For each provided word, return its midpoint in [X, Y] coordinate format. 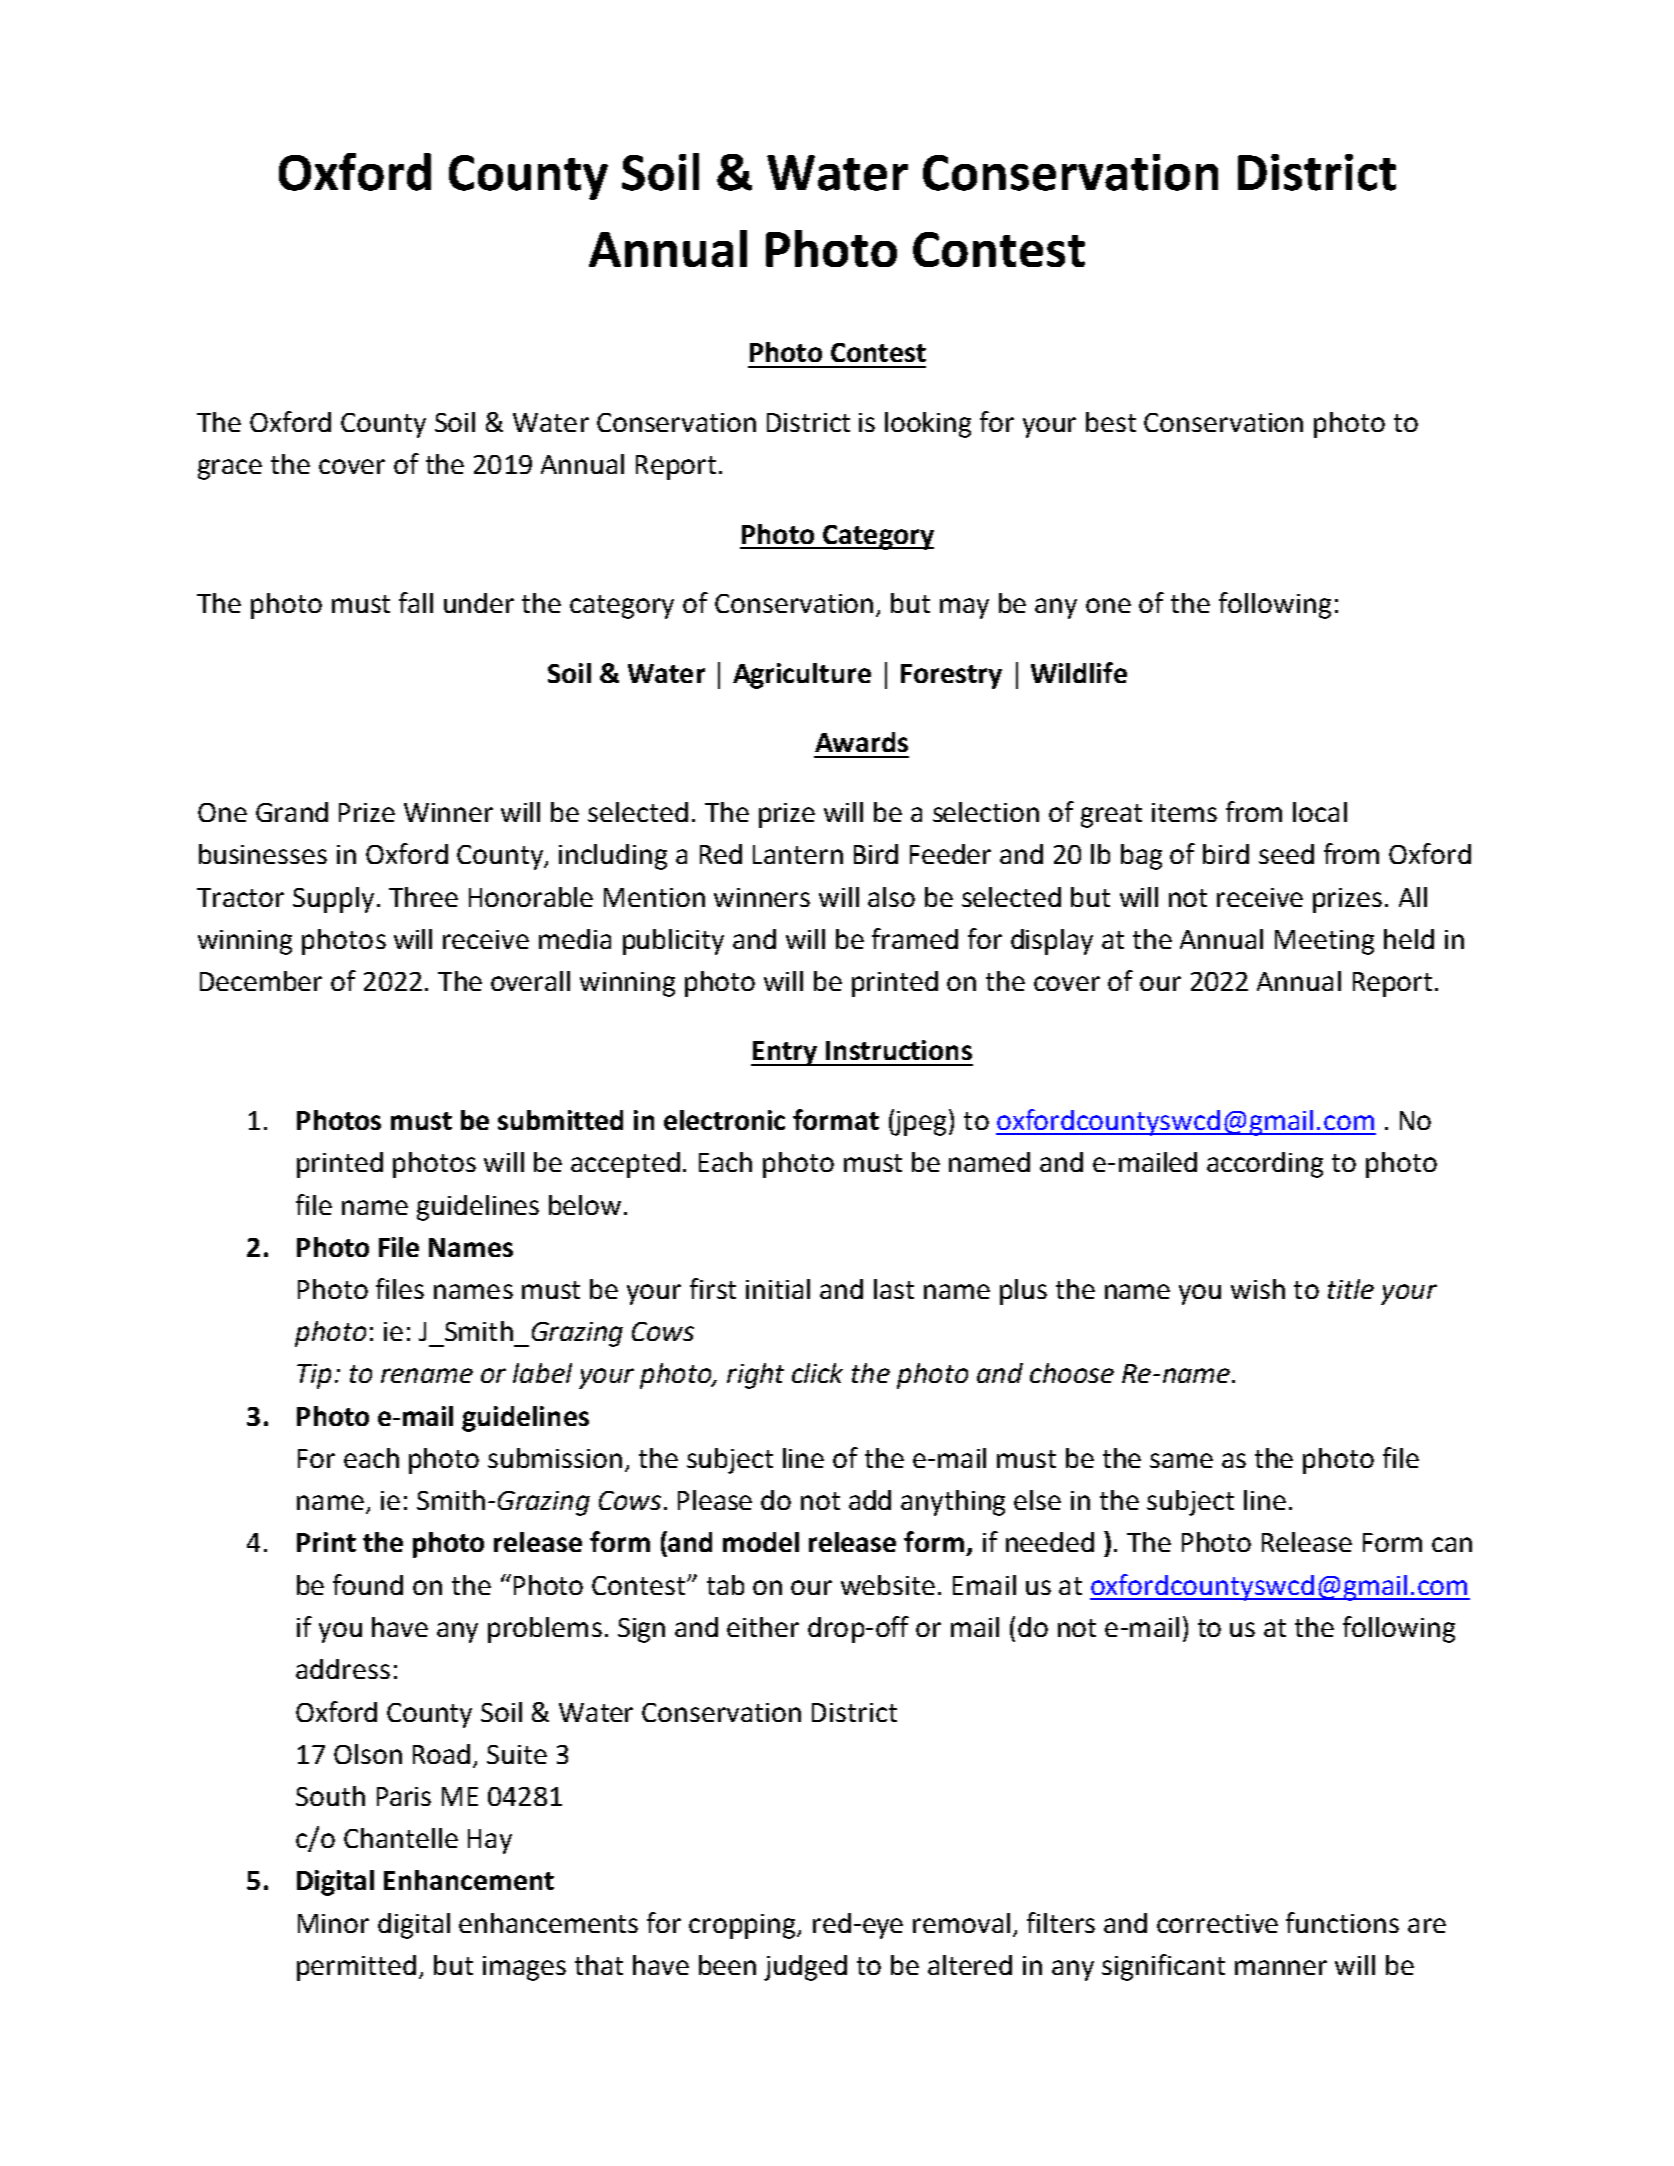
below [585, 1205]
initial [778, 1289]
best [1111, 422]
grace [230, 469]
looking [928, 425]
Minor [333, 1923]
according [1265, 1165]
